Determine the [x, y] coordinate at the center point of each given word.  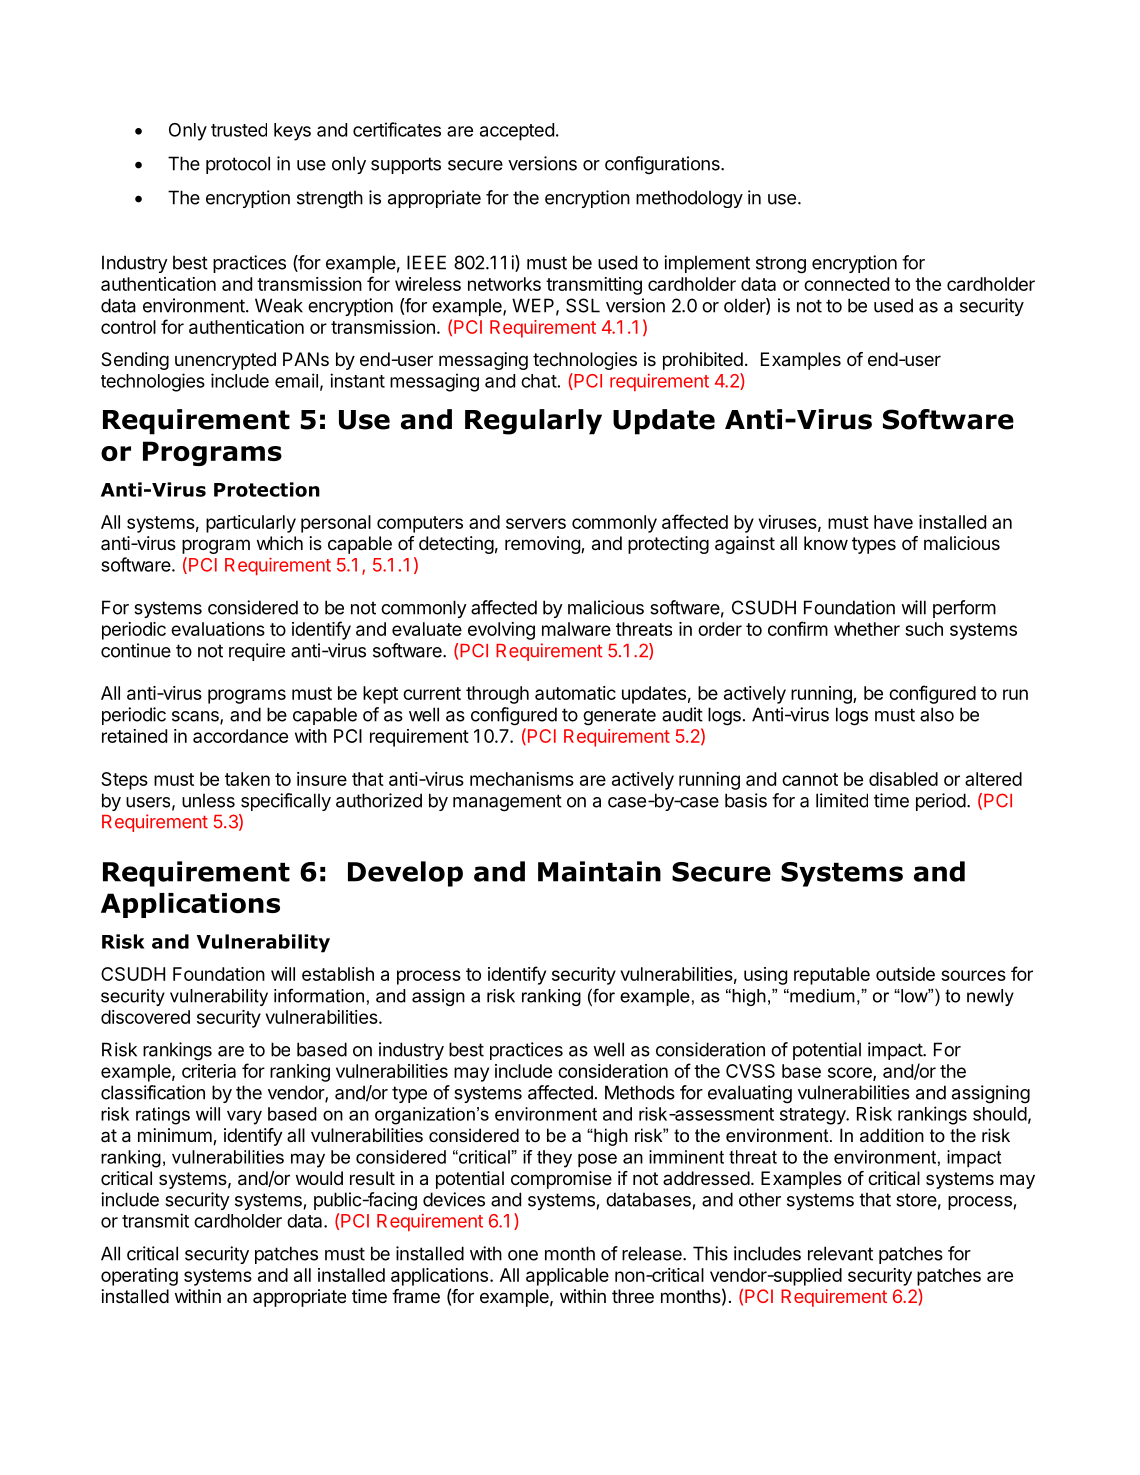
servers [536, 523]
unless [208, 800]
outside [905, 974]
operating [139, 1277]
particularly [251, 524]
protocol [238, 165]
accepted [517, 132]
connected [846, 284]
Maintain [599, 871]
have [893, 522]
